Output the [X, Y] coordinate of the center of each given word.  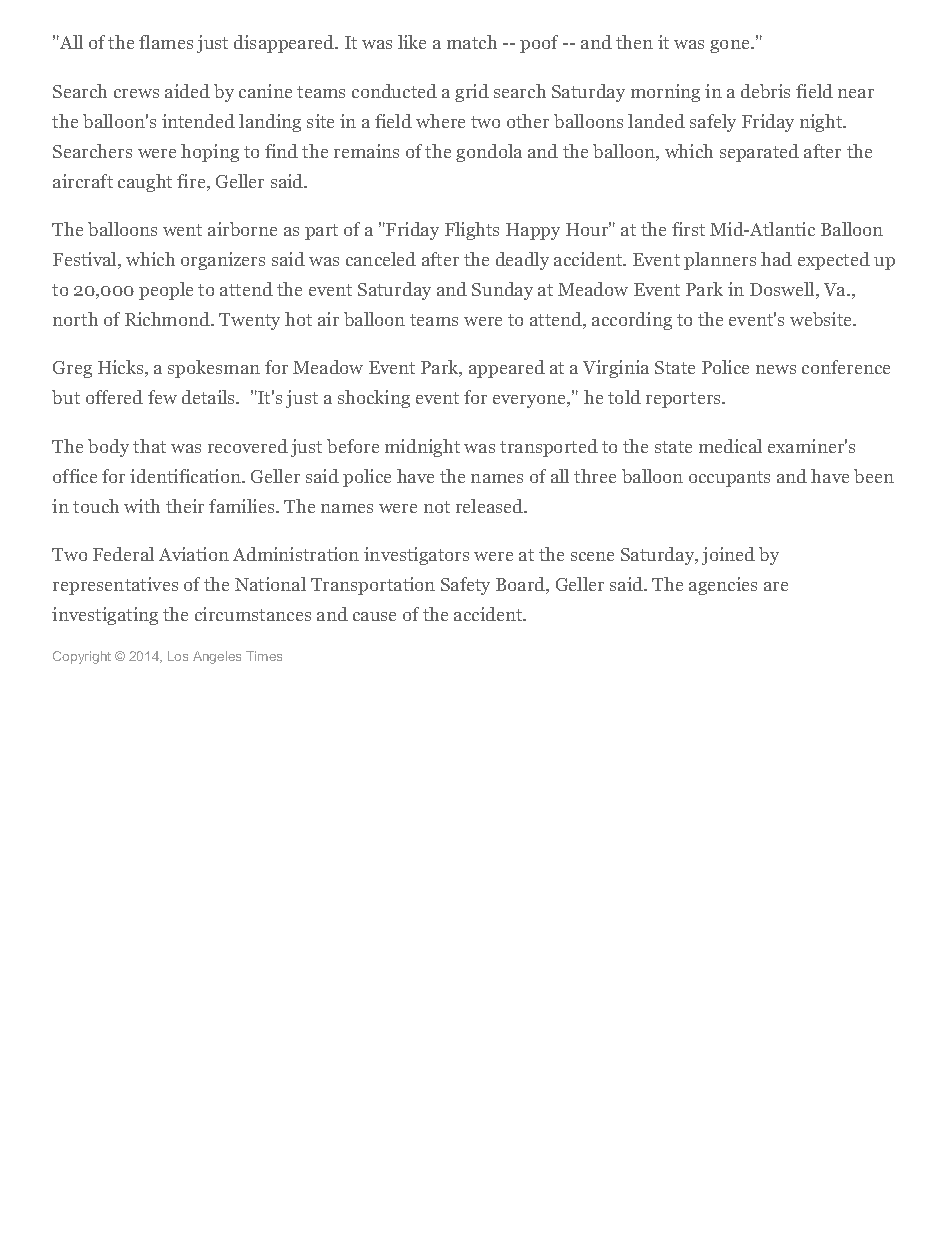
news [776, 369]
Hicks [122, 368]
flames [166, 42]
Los [178, 656]
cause [374, 616]
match [472, 42]
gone [731, 46]
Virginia [616, 369]
